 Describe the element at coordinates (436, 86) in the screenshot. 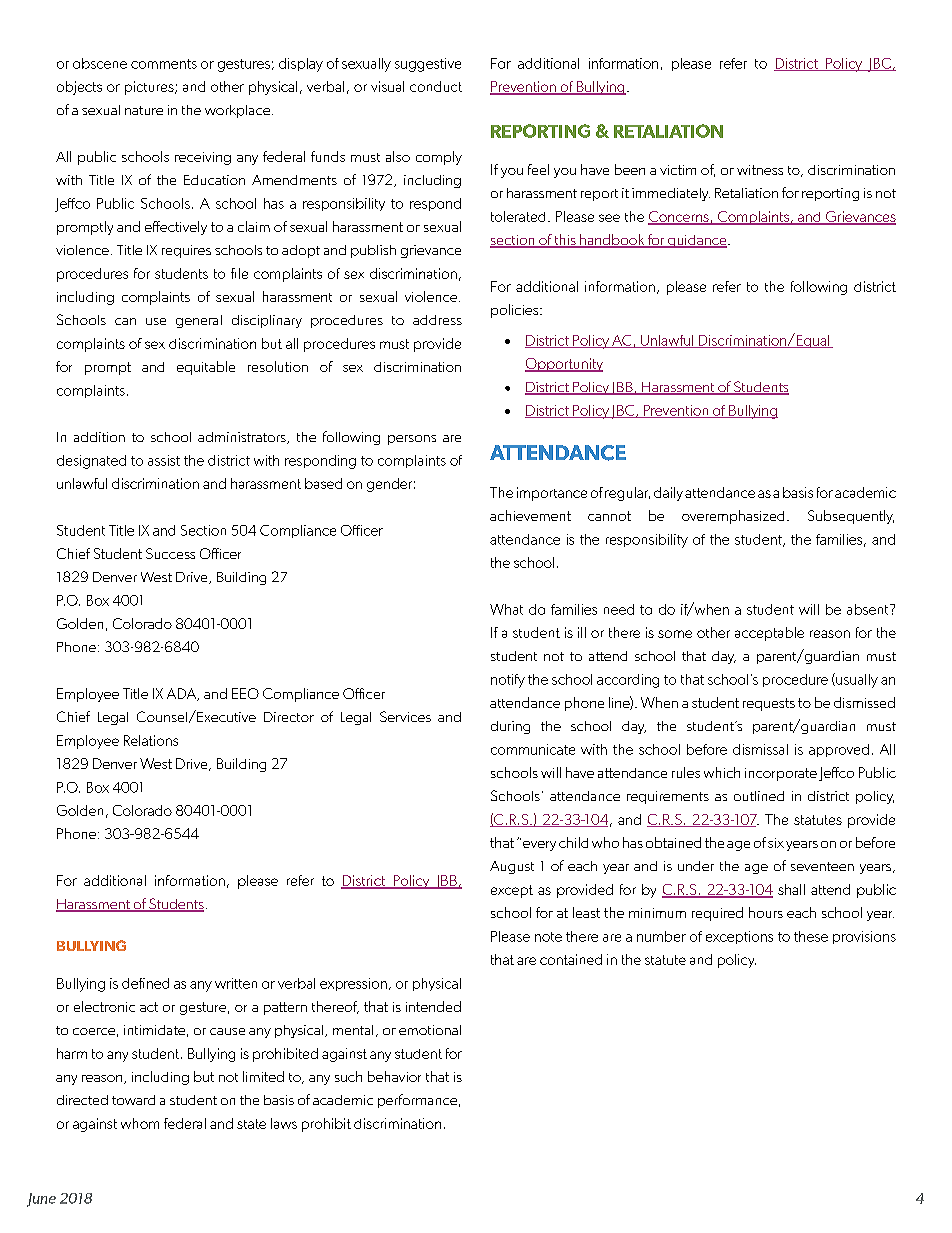

I see `conduct` at that location.
